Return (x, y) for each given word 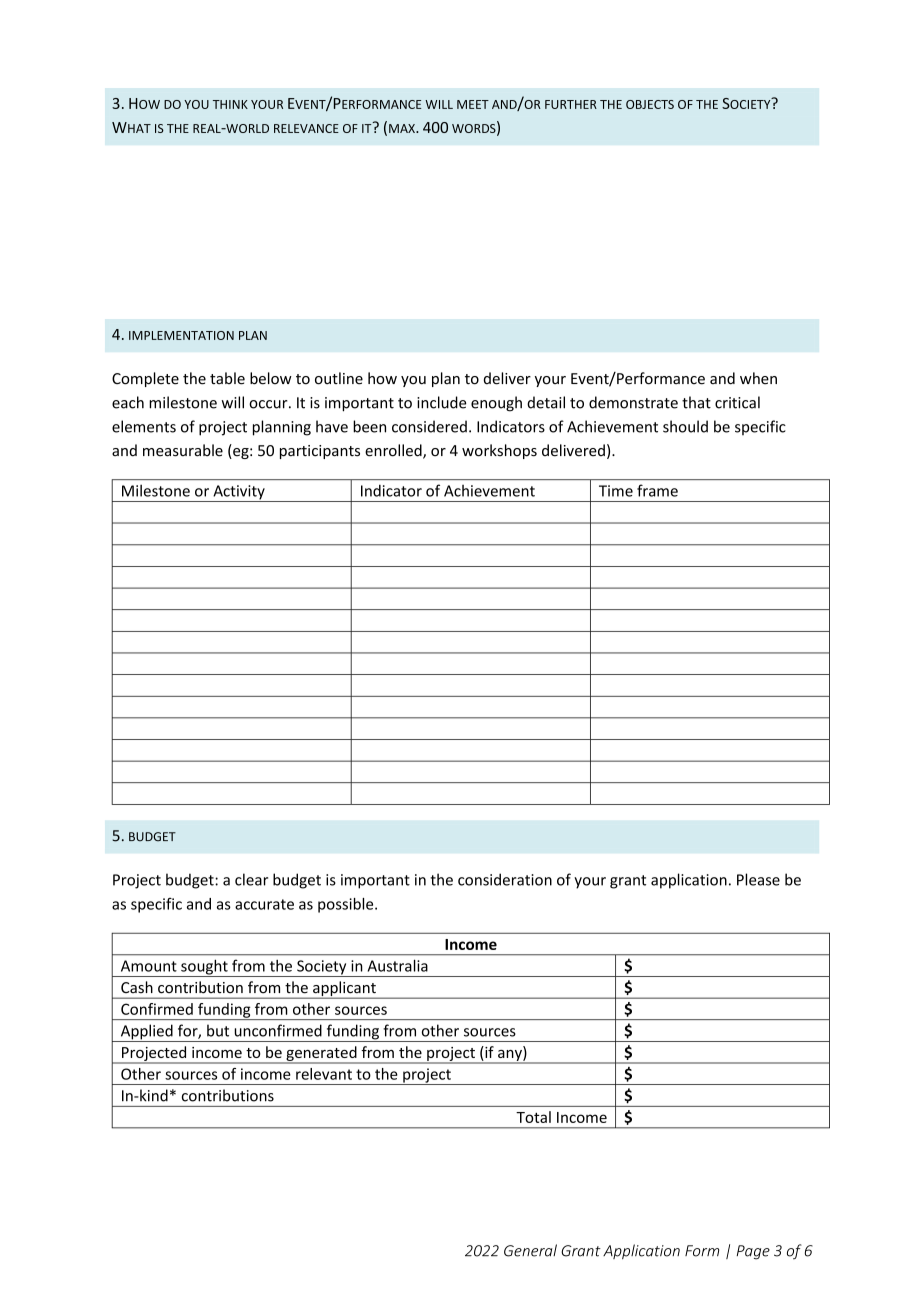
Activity (239, 493)
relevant (324, 1074)
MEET (473, 104)
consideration (505, 879)
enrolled (394, 451)
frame (657, 490)
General (530, 1250)
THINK (230, 104)
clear (251, 879)
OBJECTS (650, 104)
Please (758, 879)
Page (753, 1252)
